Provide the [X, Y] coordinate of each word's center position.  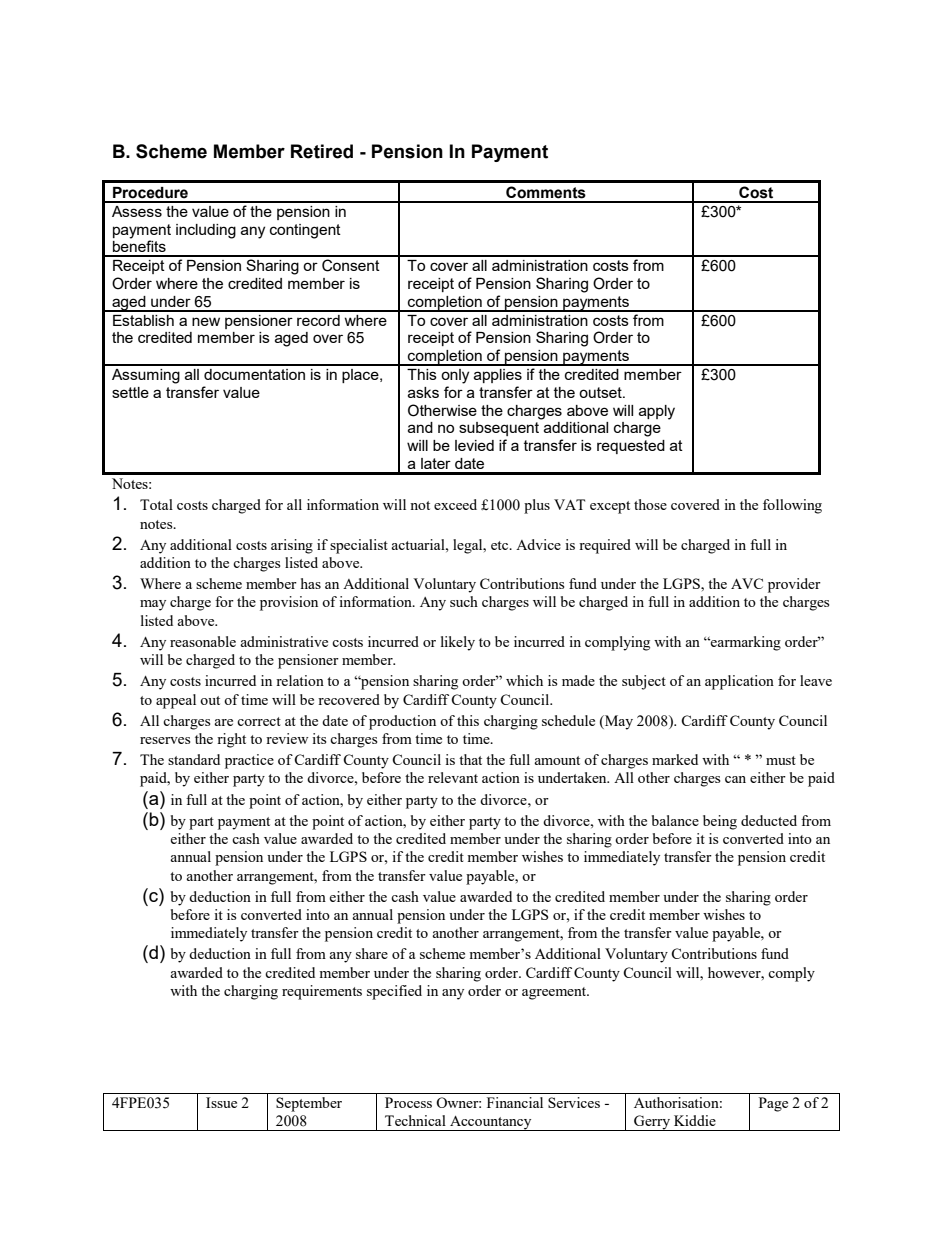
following [792, 506]
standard [194, 759]
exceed [455, 504]
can [735, 779]
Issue [221, 1102]
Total [156, 504]
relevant [453, 777]
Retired [322, 151]
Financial [515, 1102]
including [206, 231]
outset [601, 392]
